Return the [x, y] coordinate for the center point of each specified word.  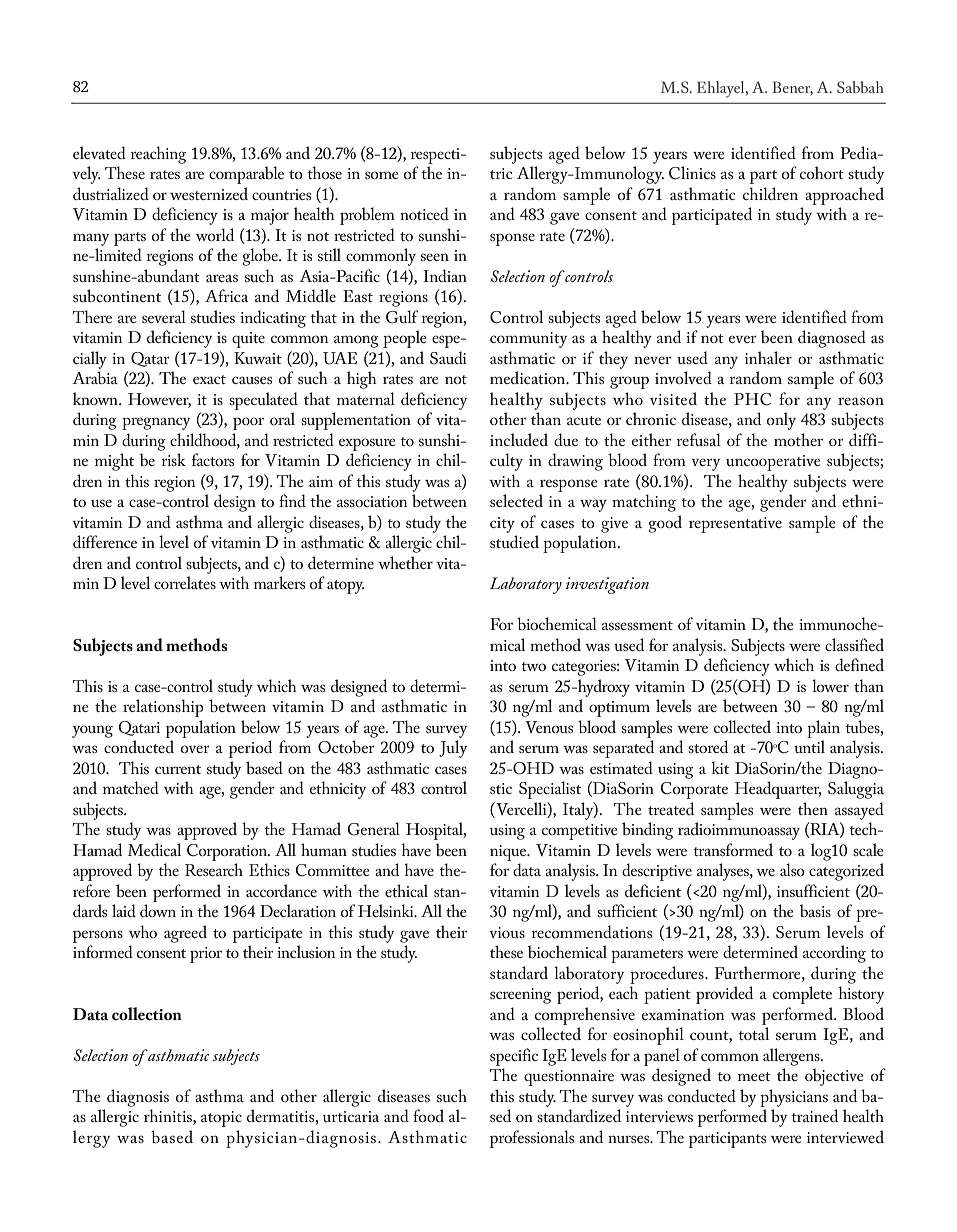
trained [814, 1115]
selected [516, 500]
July [453, 749]
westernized [209, 193]
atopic [221, 1119]
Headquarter [778, 790]
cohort [822, 172]
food [428, 1115]
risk [173, 459]
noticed [424, 213]
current [178, 769]
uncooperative [773, 463]
